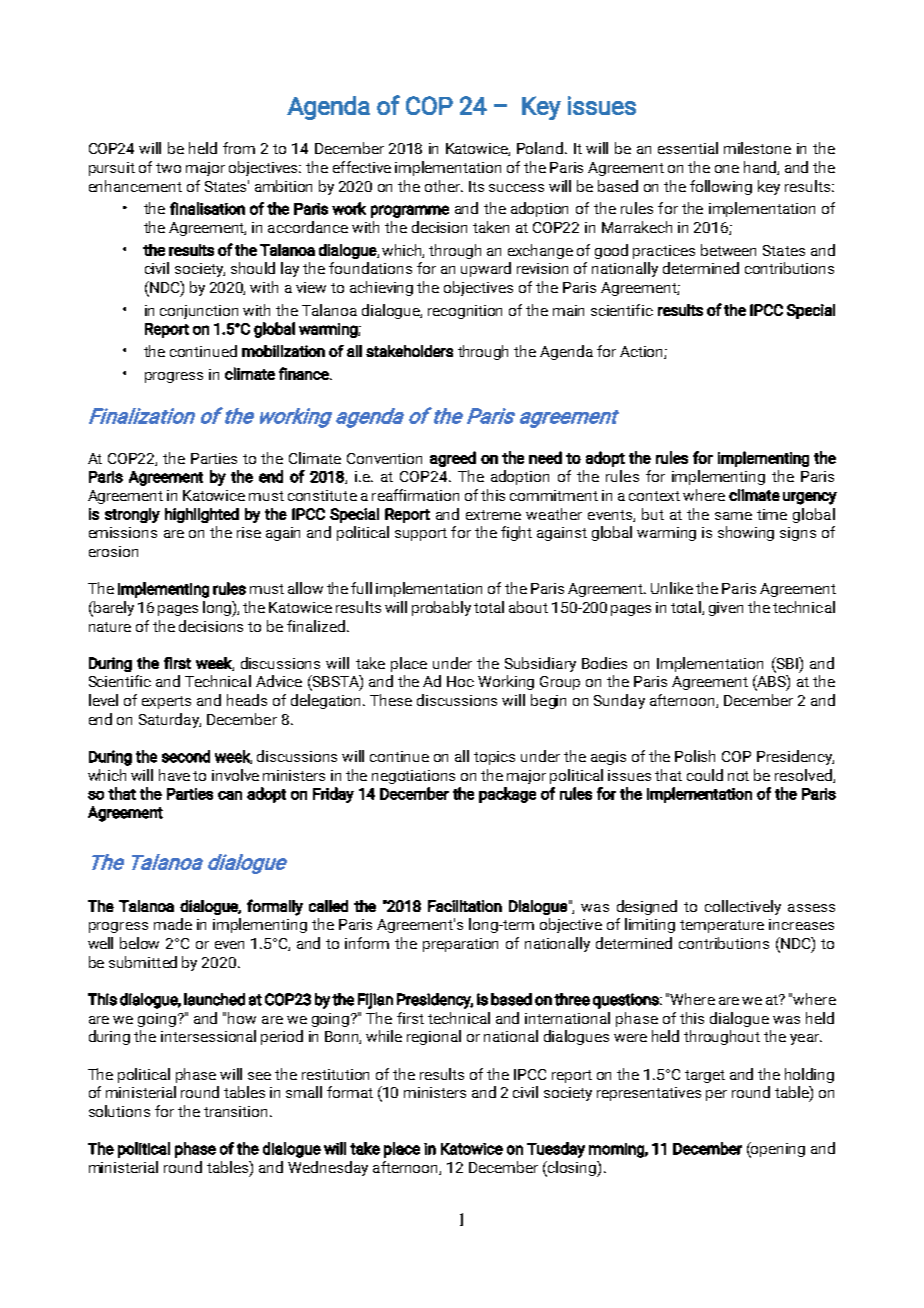  What do you see at coordinates (199, 312) in the document?
I see `conjunction` at bounding box center [199, 312].
